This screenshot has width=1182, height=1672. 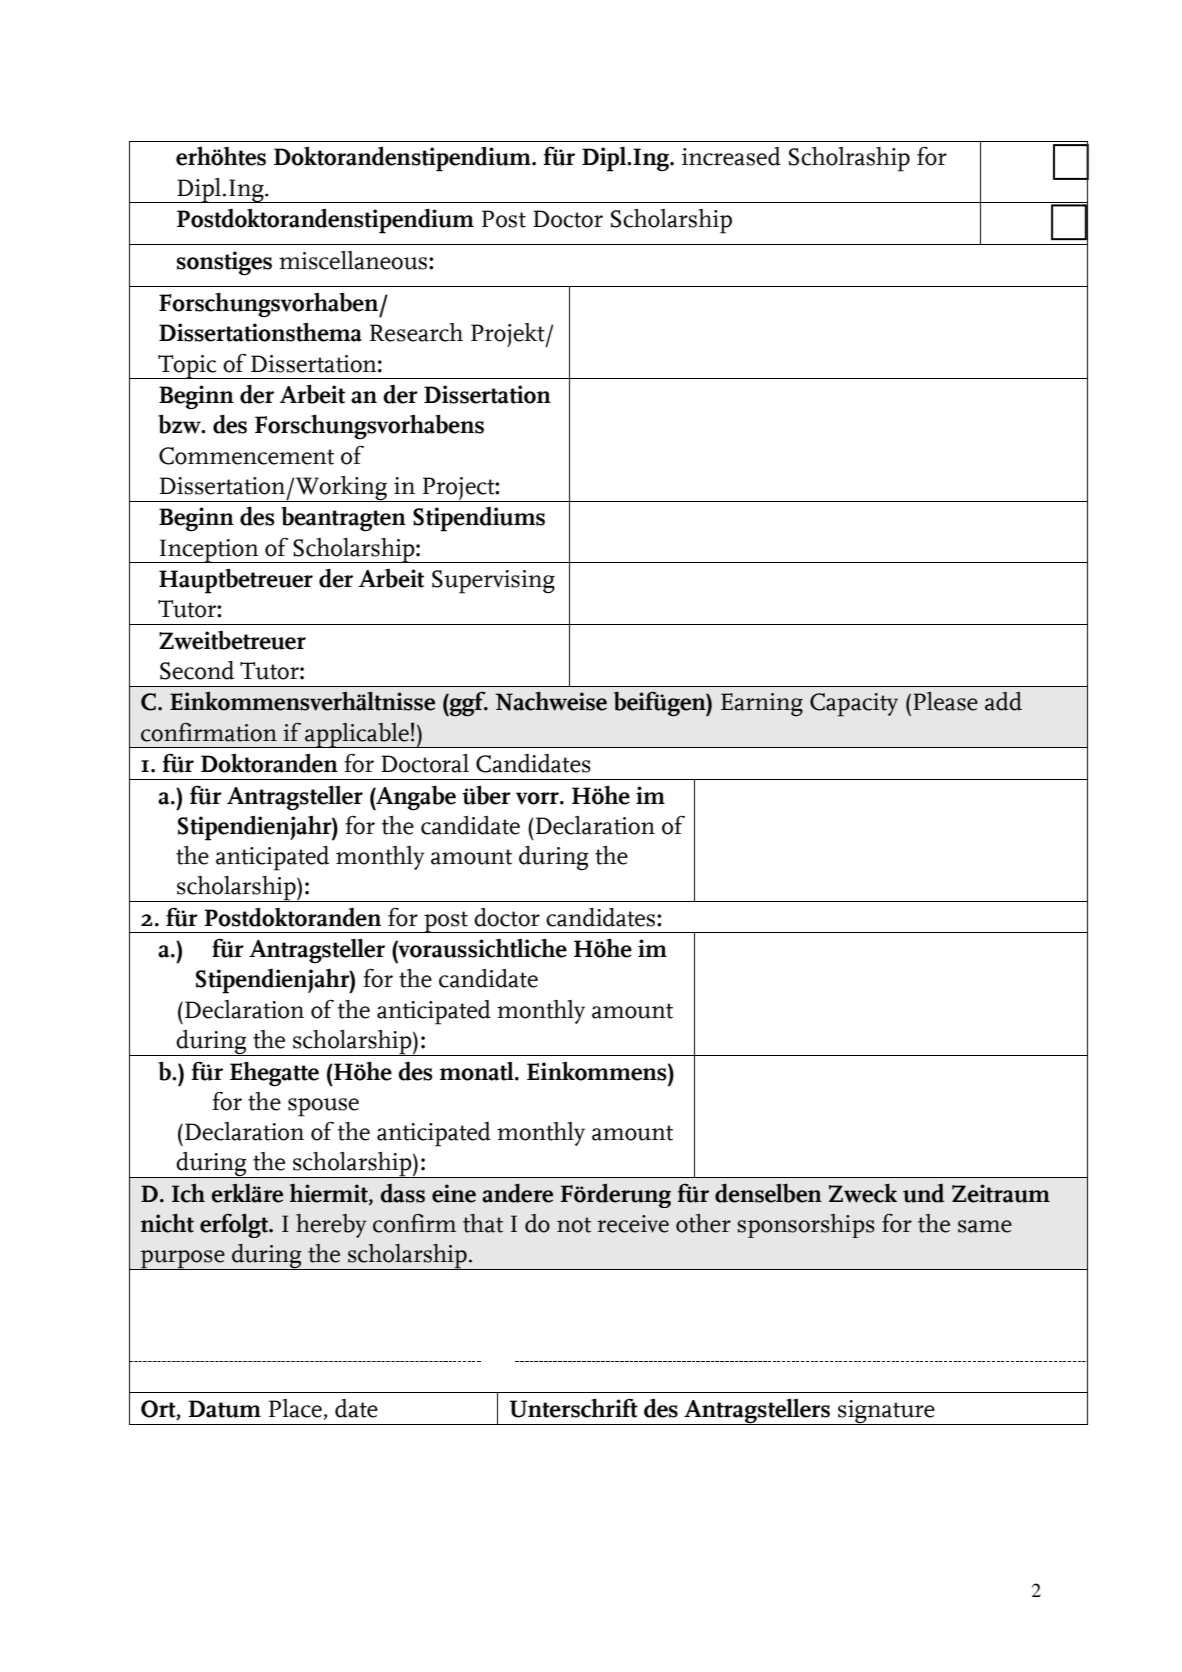 What do you see at coordinates (762, 704) in the screenshot?
I see `Earning` at bounding box center [762, 704].
